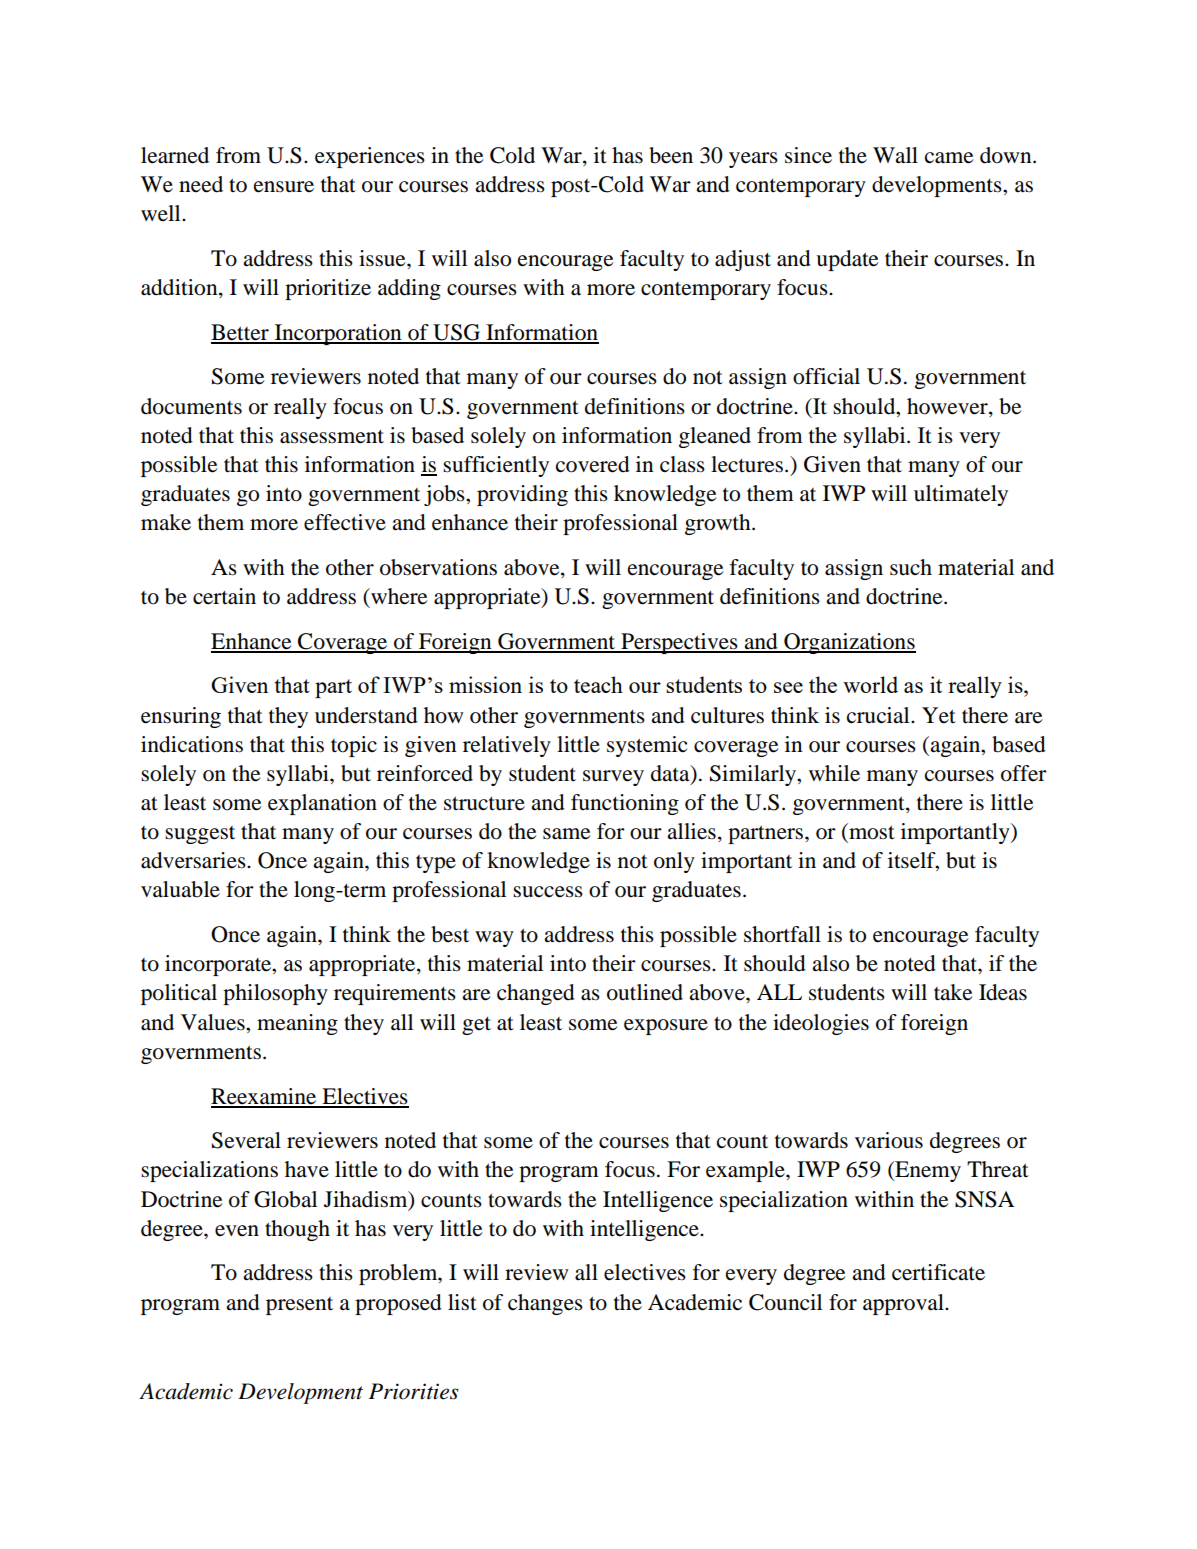  Describe the element at coordinates (671, 155) in the document. I see `been` at that location.
